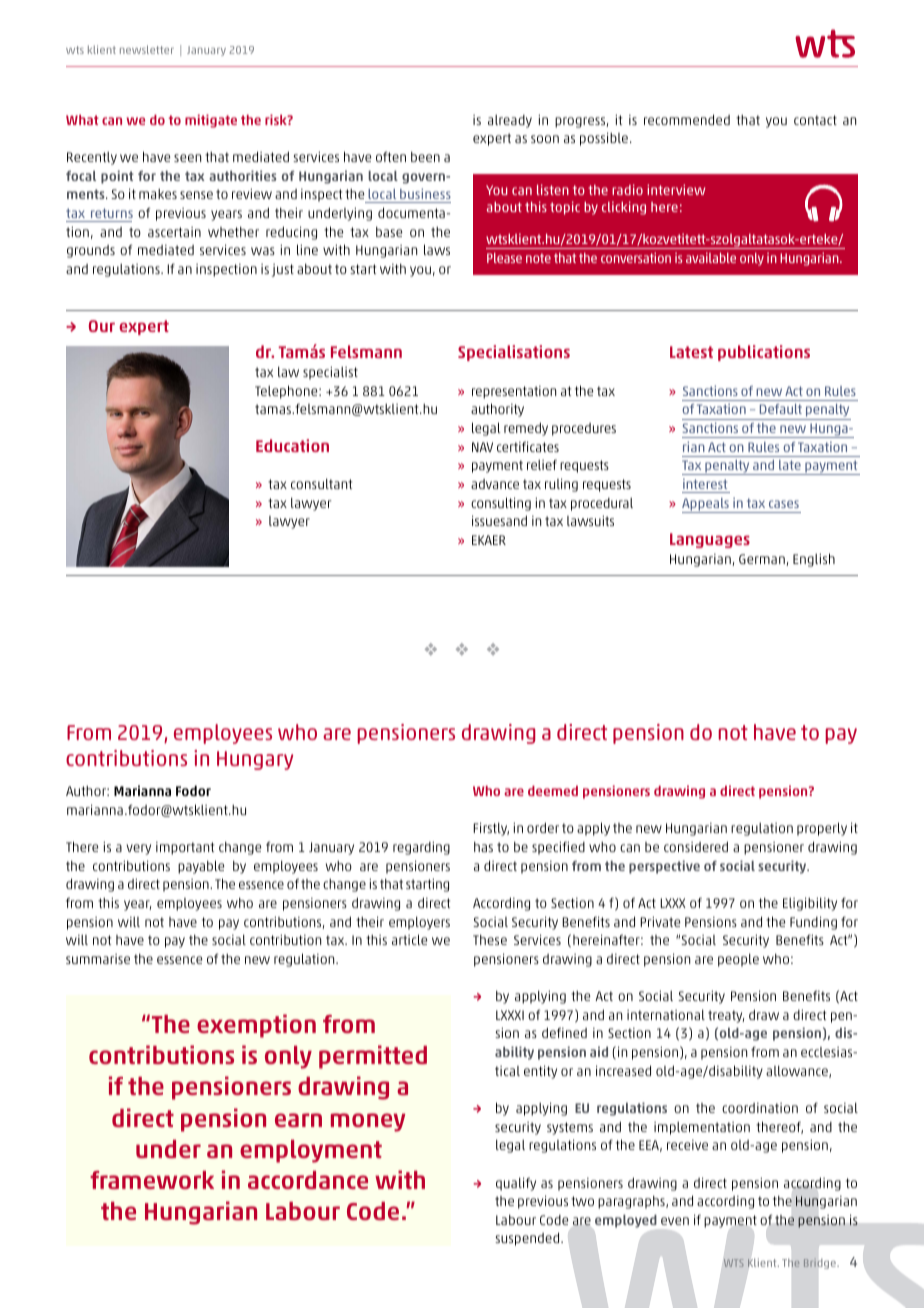  I want to click on specialist, so click(330, 373).
